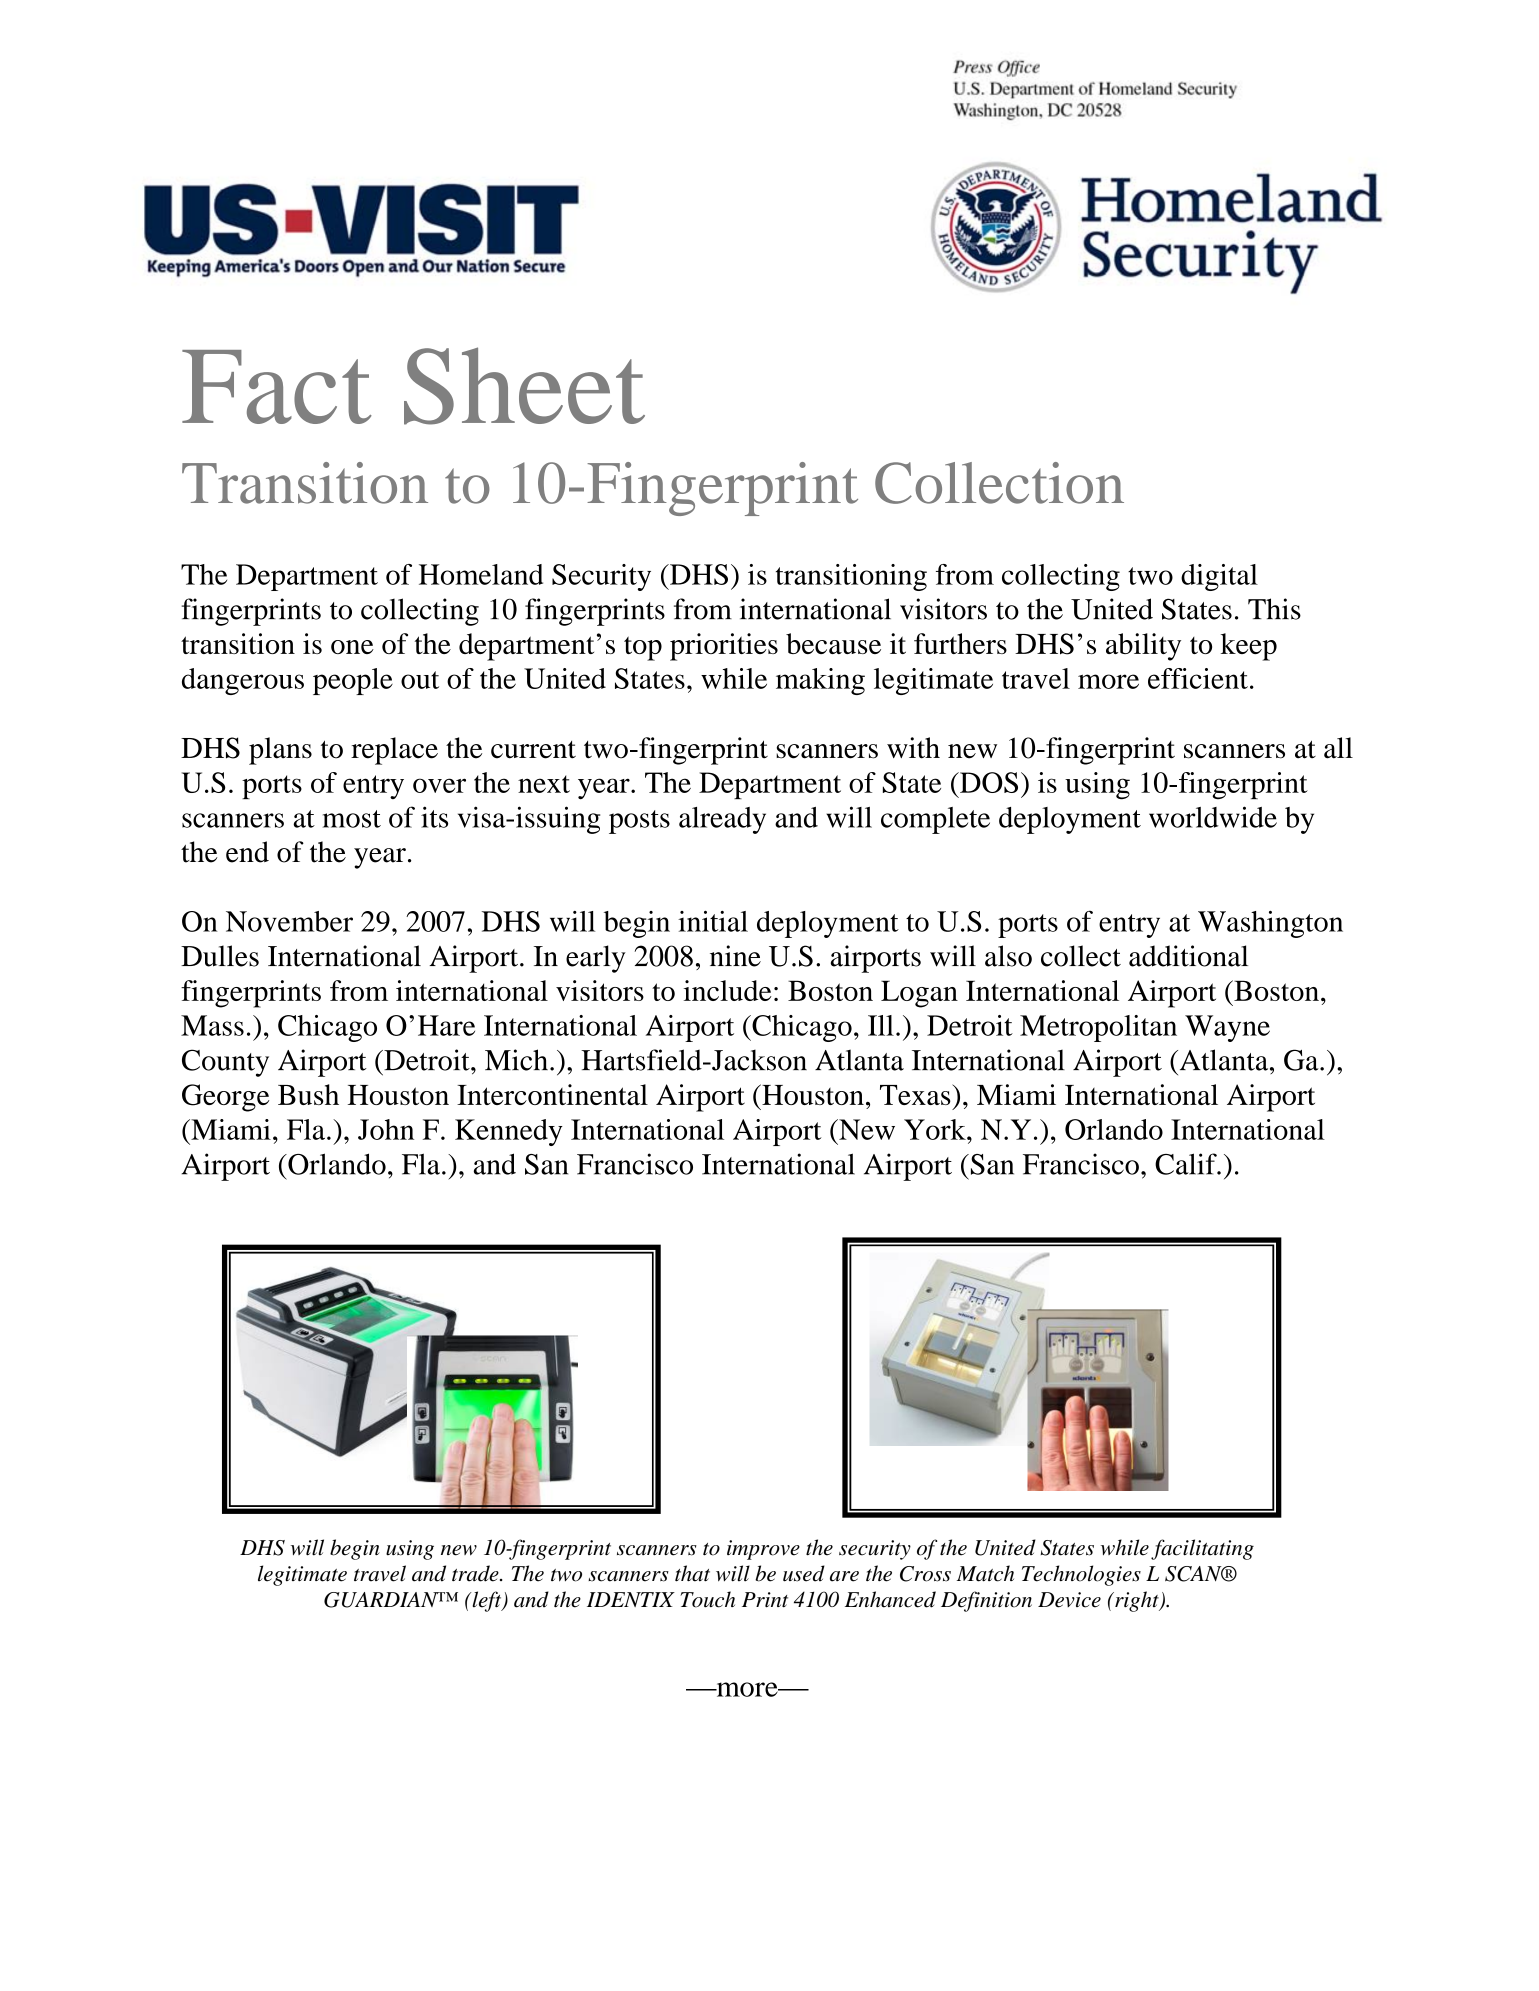 This screenshot has height=1991, width=1539. Describe the element at coordinates (1219, 577) in the screenshot. I see `digital` at that location.
